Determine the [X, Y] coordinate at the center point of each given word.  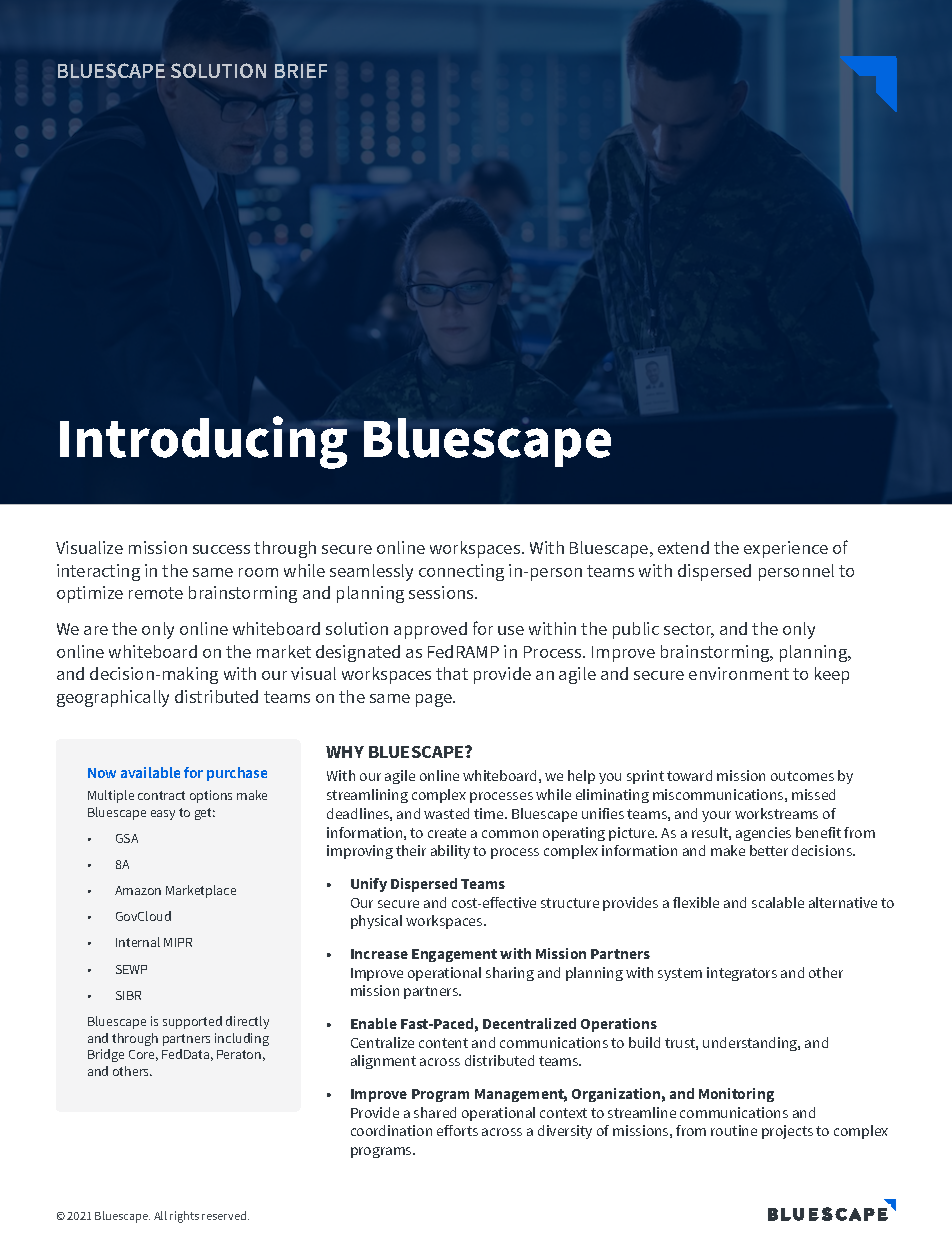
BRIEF [301, 71]
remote [156, 593]
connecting [461, 572]
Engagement [454, 955]
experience [786, 549]
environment [739, 673]
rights [184, 1217]
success [221, 549]
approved [430, 630]
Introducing [203, 442]
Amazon [138, 890]
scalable [778, 902]
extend [683, 547]
